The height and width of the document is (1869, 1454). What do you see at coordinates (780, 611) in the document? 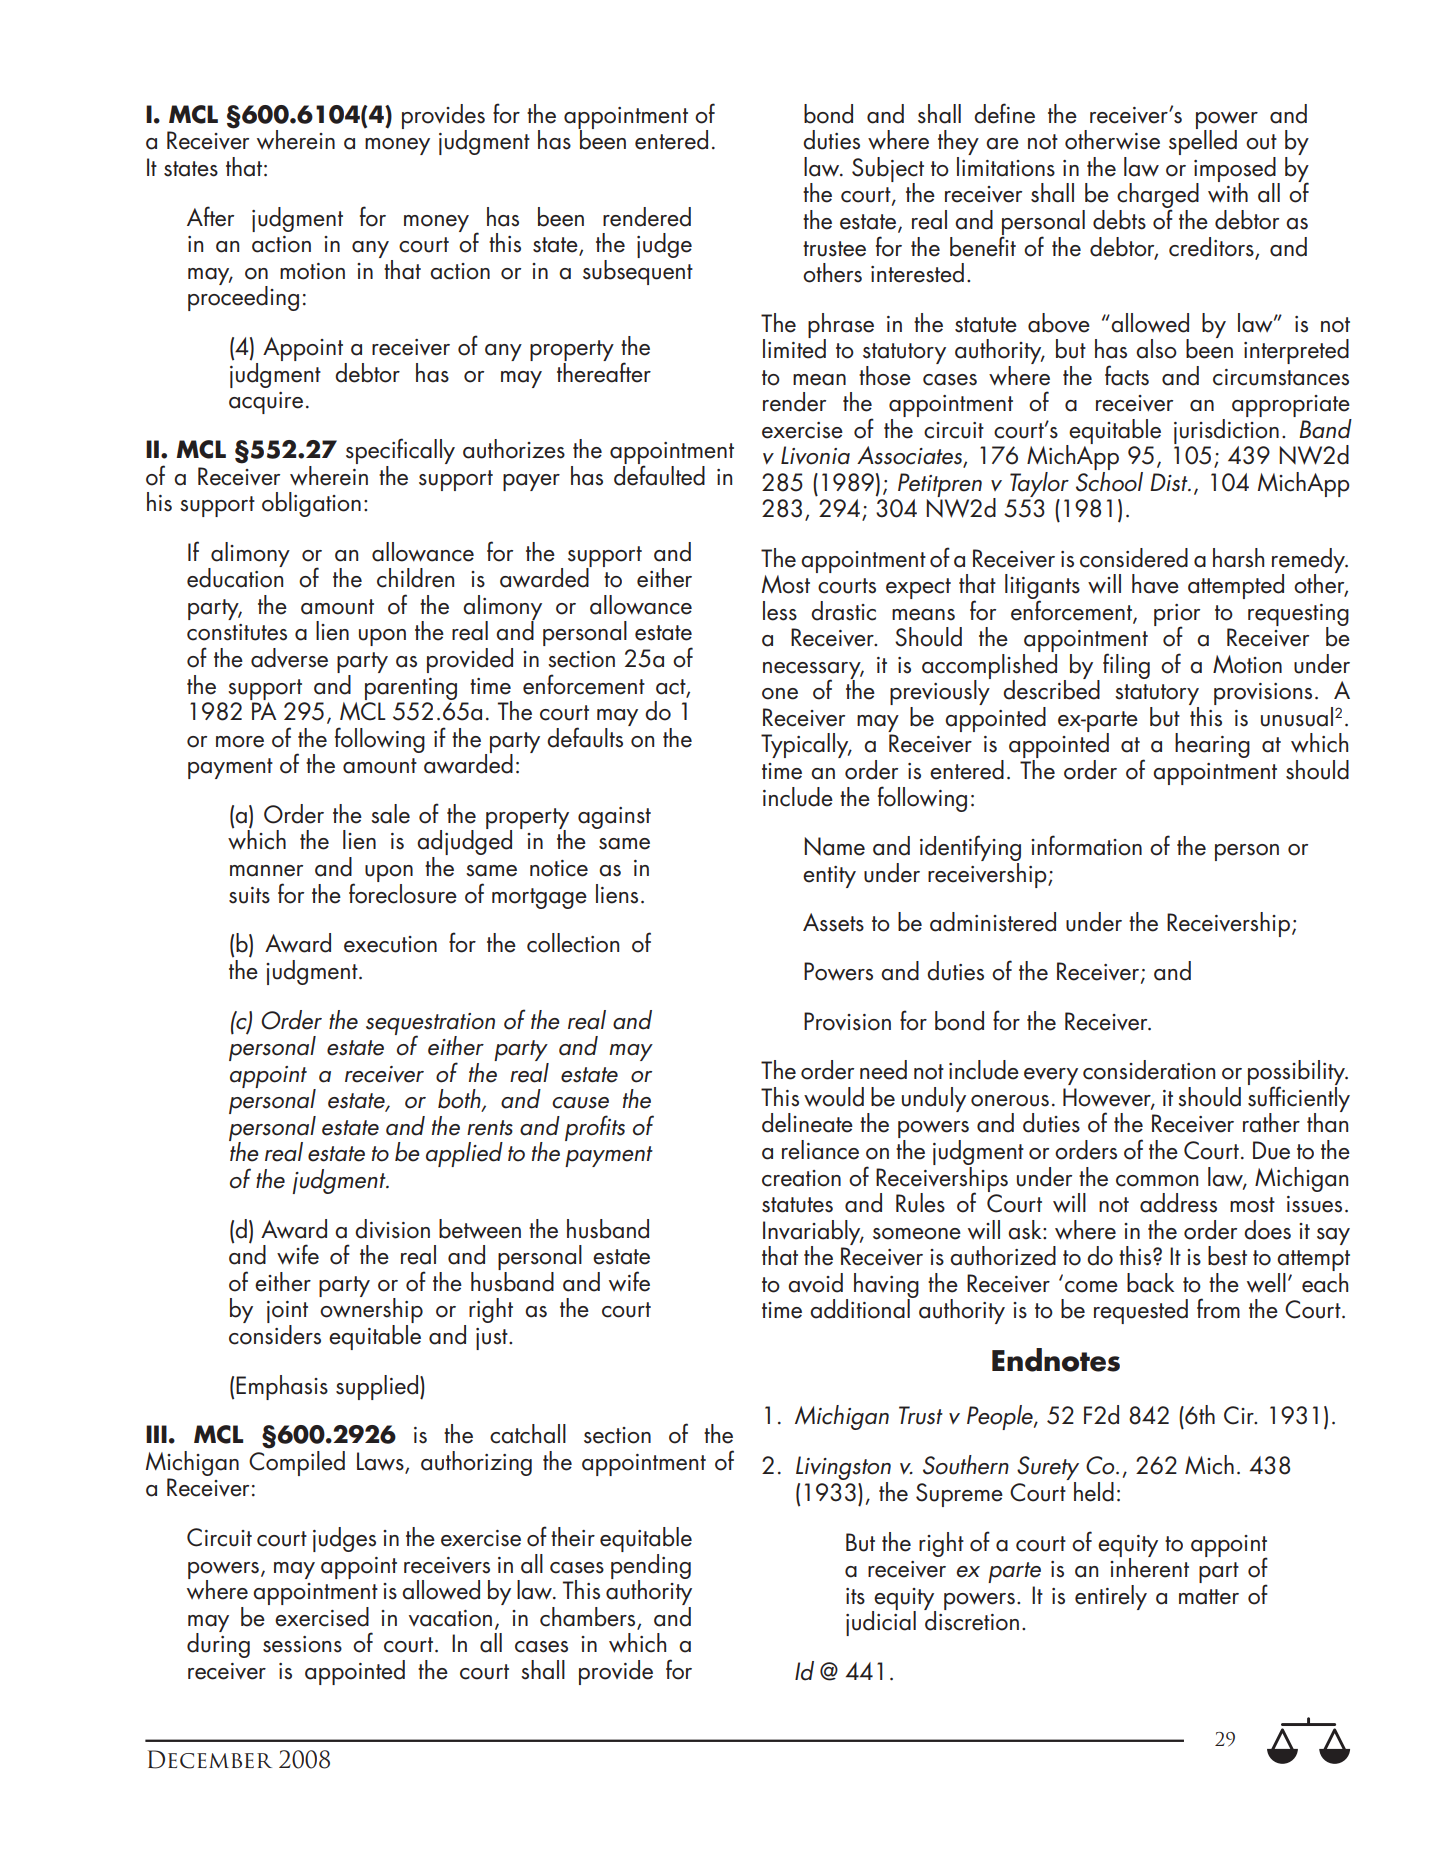
I see `less` at bounding box center [780, 611].
